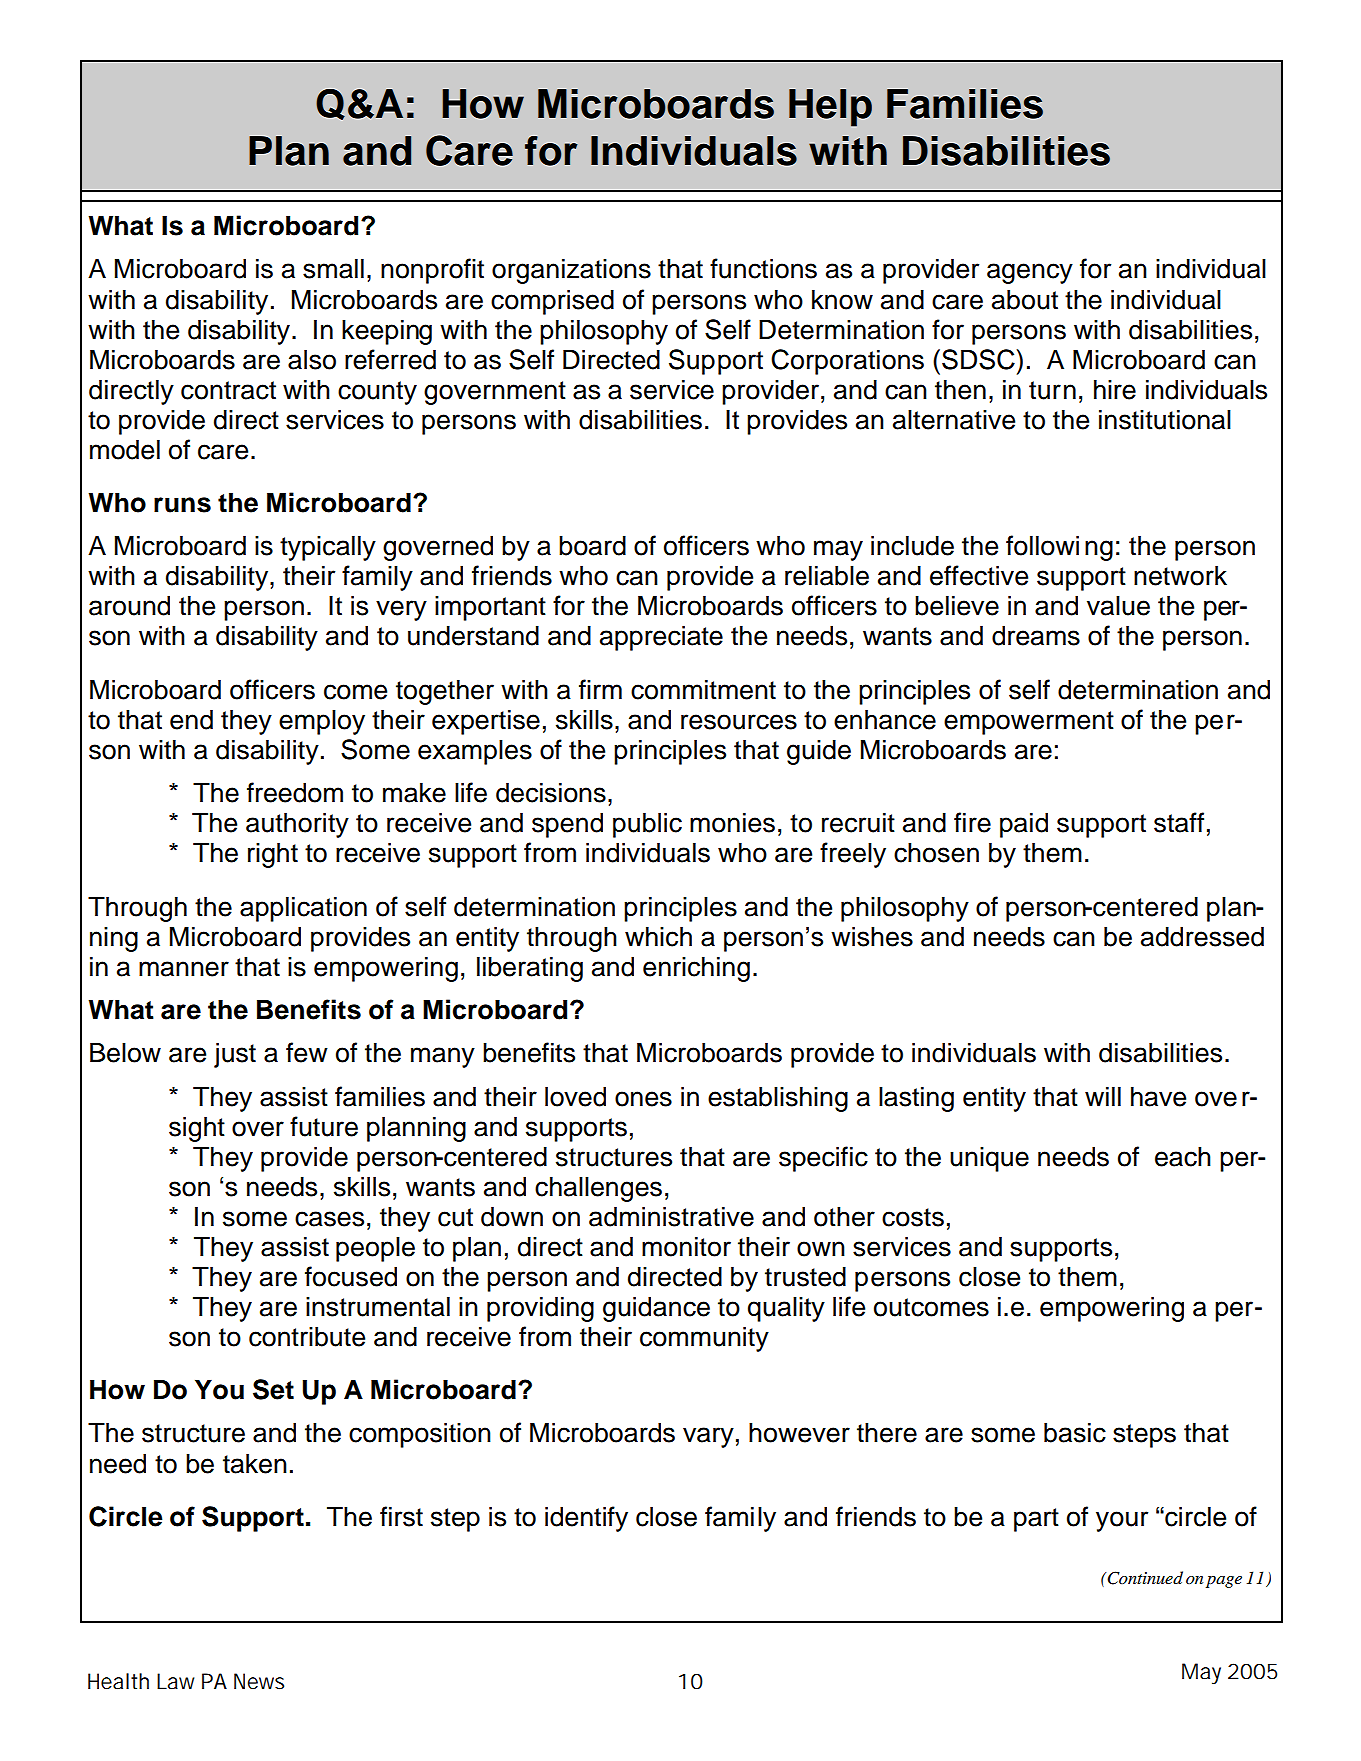 The image size is (1361, 1761). I want to click on Continued, so click(1145, 1578).
